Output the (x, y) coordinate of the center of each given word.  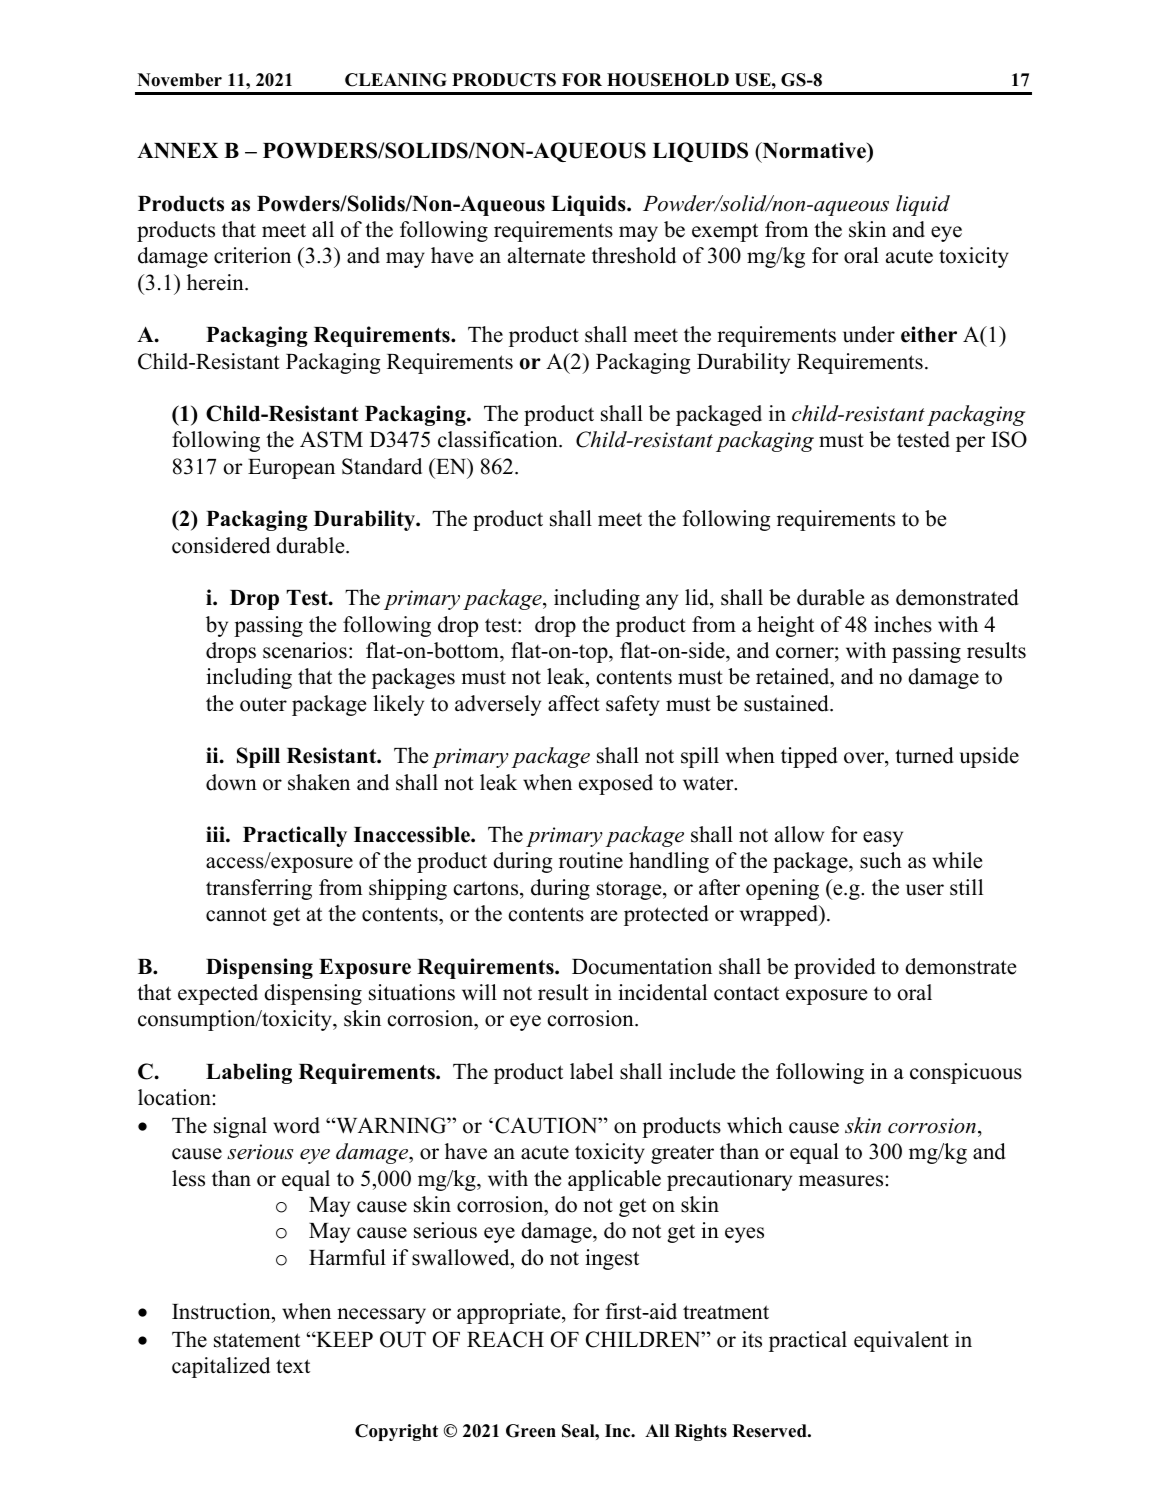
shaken (319, 782)
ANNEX (177, 150)
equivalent (901, 1341)
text (293, 1366)
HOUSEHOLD (668, 80)
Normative (814, 150)
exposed (616, 784)
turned (924, 755)
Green (531, 1431)
